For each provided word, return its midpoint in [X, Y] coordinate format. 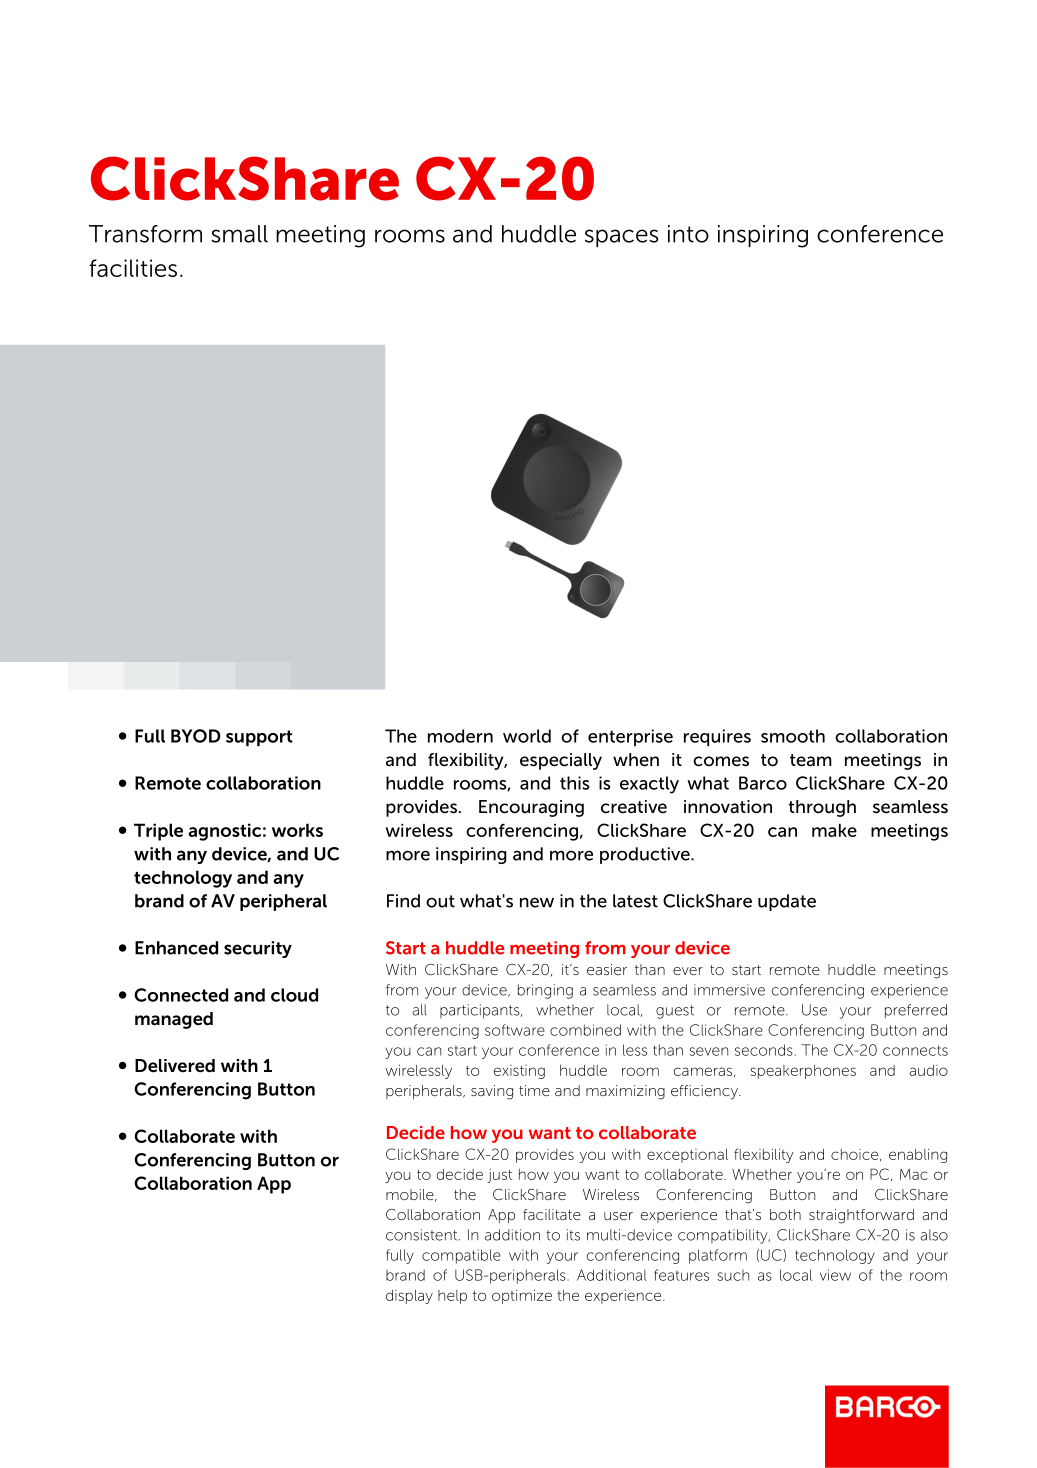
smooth [793, 736]
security [258, 949]
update [787, 902]
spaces [622, 238]
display [409, 1297]
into [688, 234]
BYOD [195, 736]
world [527, 736]
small [239, 234]
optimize [522, 1297]
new [537, 902]
